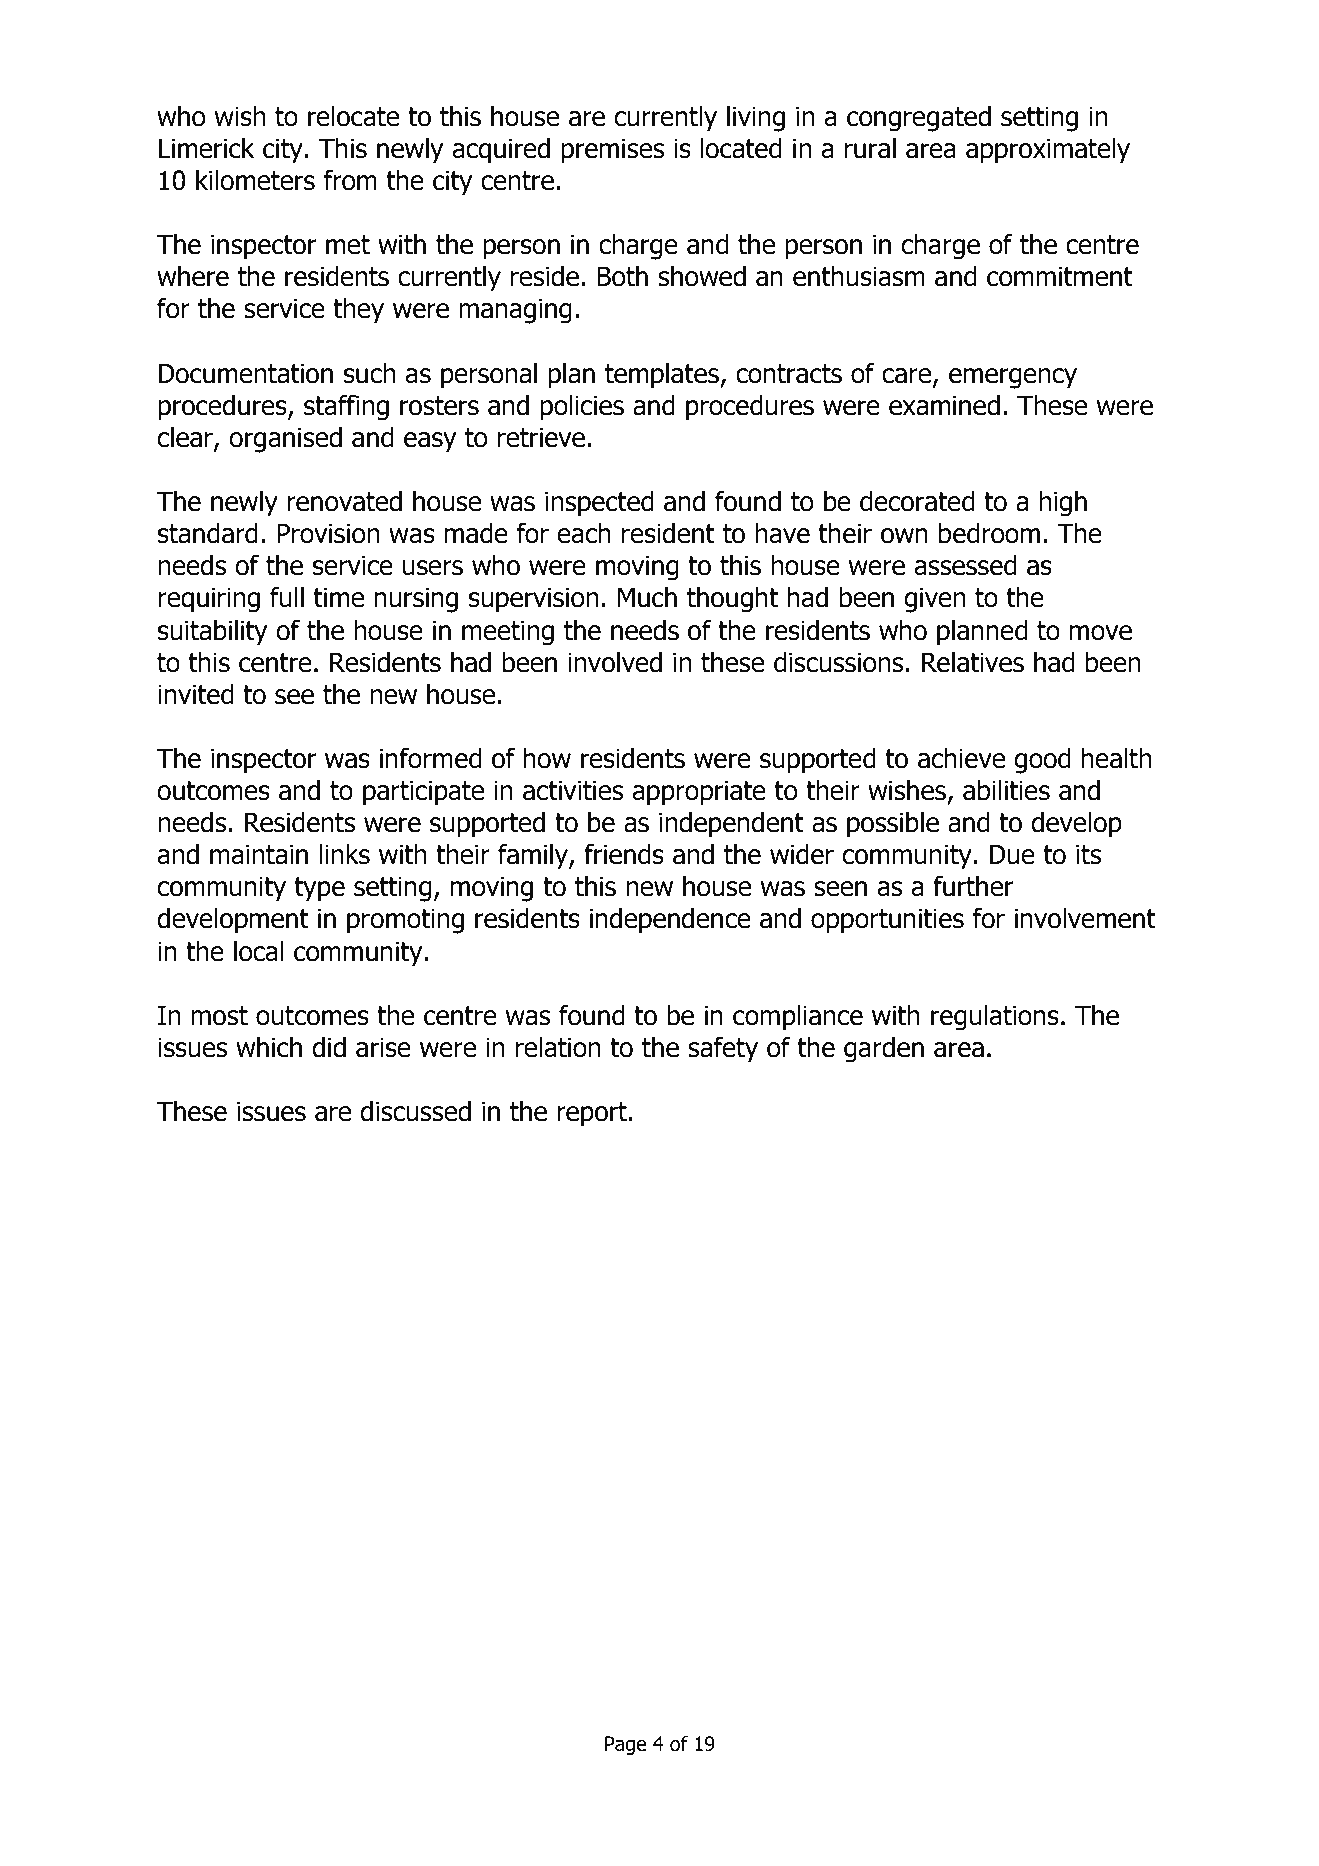 The width and height of the image is (1319, 1866). What do you see at coordinates (328, 533) in the image?
I see `Provision` at bounding box center [328, 533].
